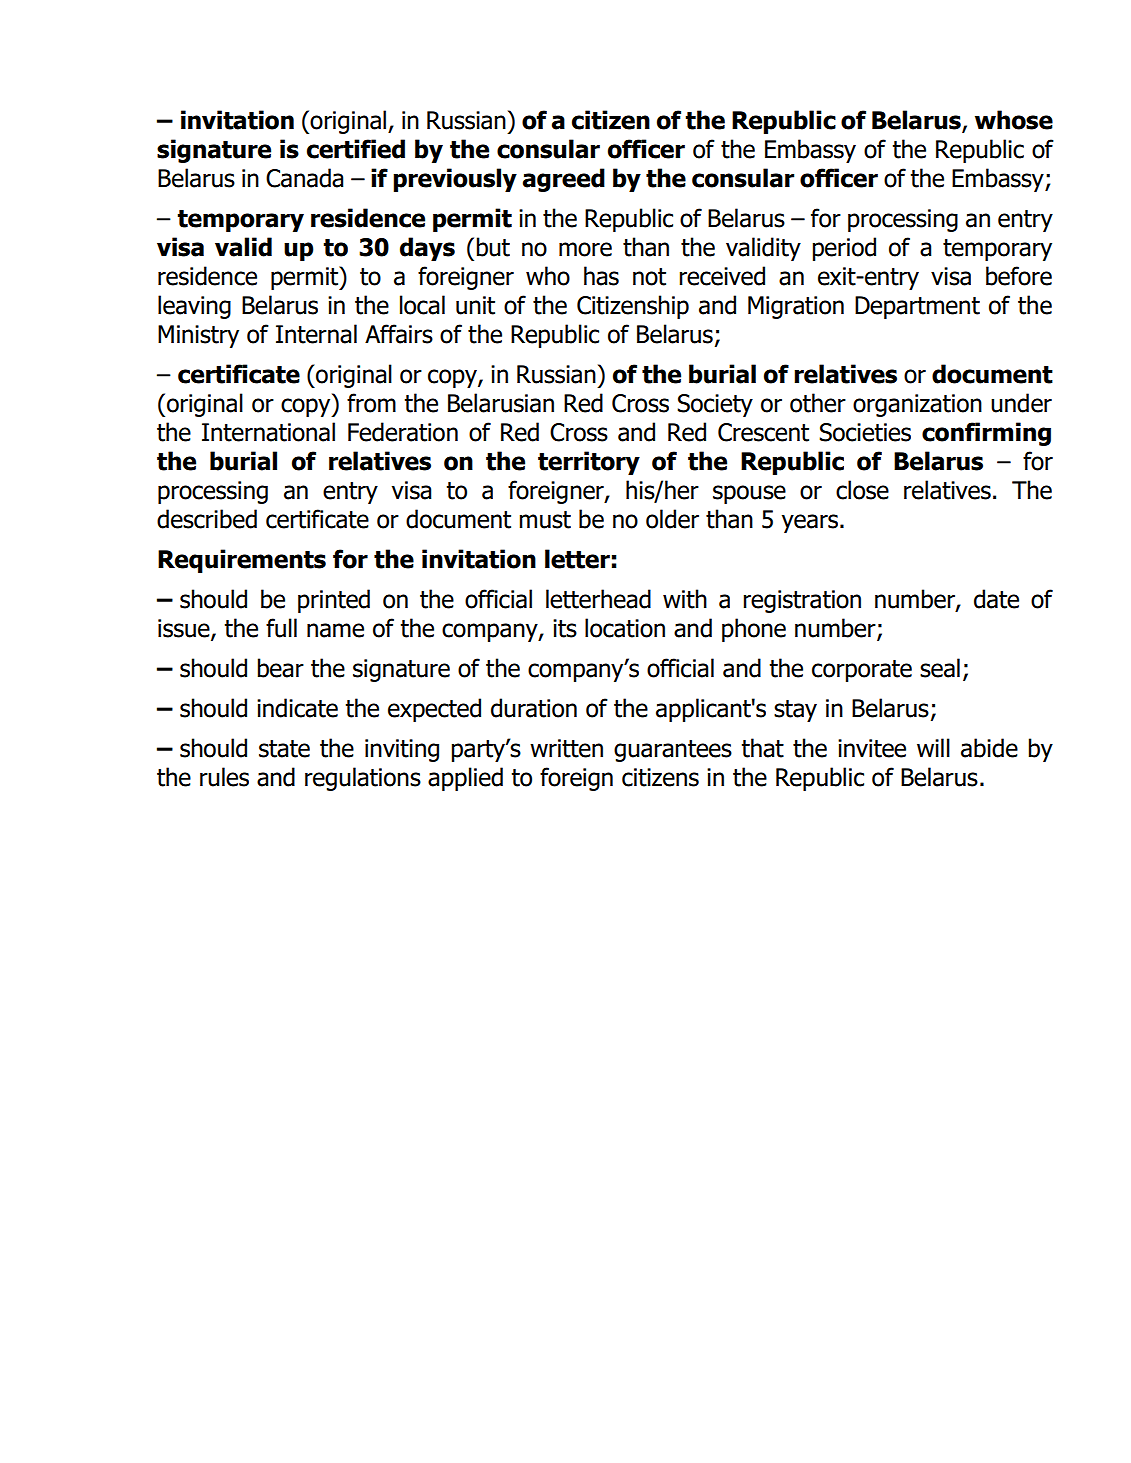 The image size is (1131, 1463). I want to click on state, so click(284, 749).
